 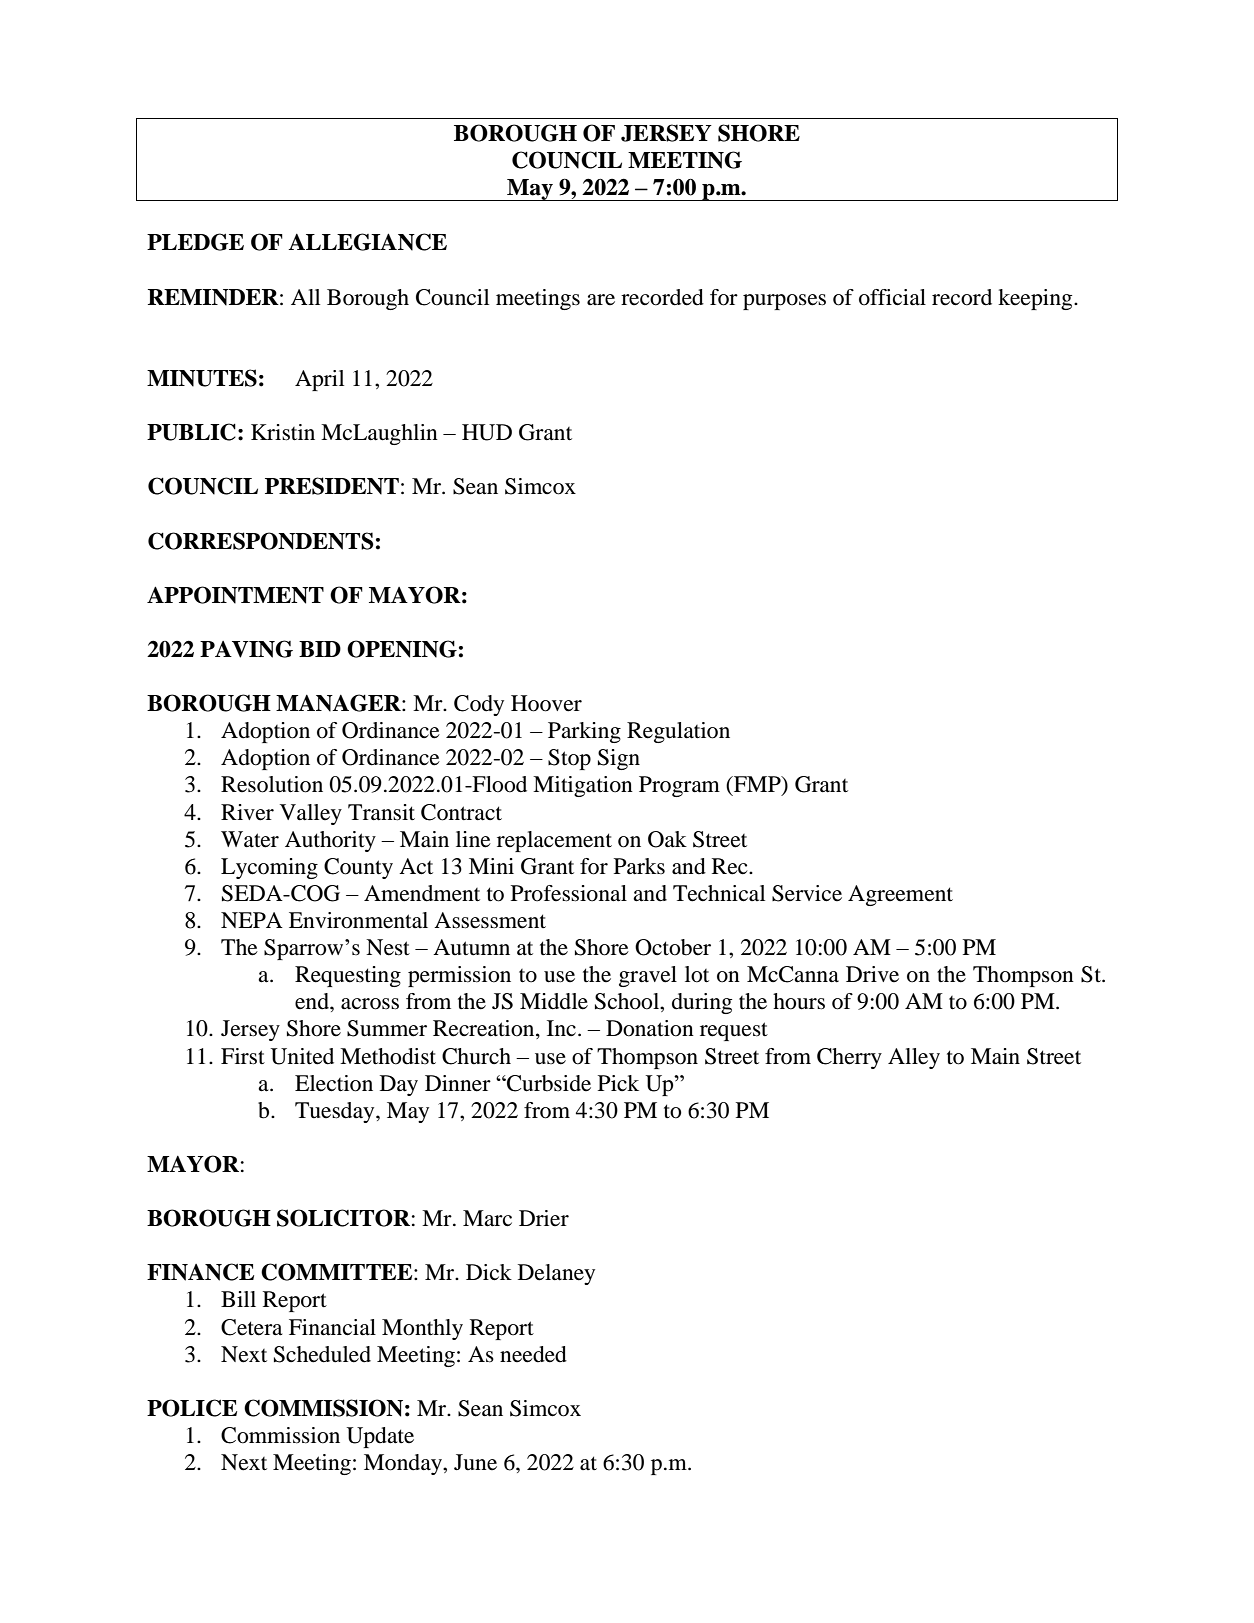 What do you see at coordinates (380, 1437) in the screenshot?
I see `Update` at bounding box center [380, 1437].
